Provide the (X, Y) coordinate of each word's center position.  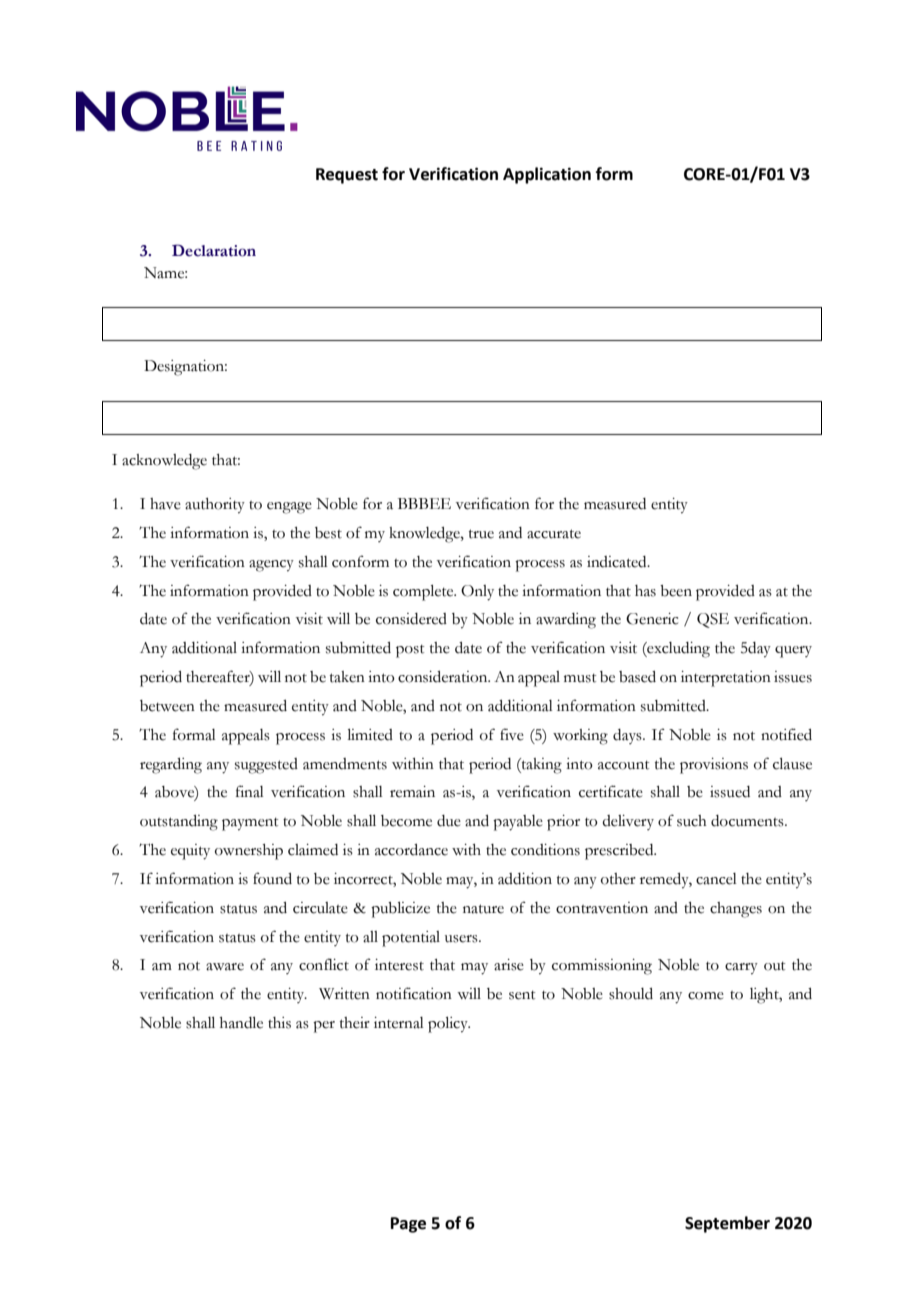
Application (547, 175)
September (727, 1224)
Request (347, 176)
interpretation (726, 679)
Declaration (214, 250)
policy (449, 1025)
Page (408, 1225)
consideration (444, 677)
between (167, 706)
